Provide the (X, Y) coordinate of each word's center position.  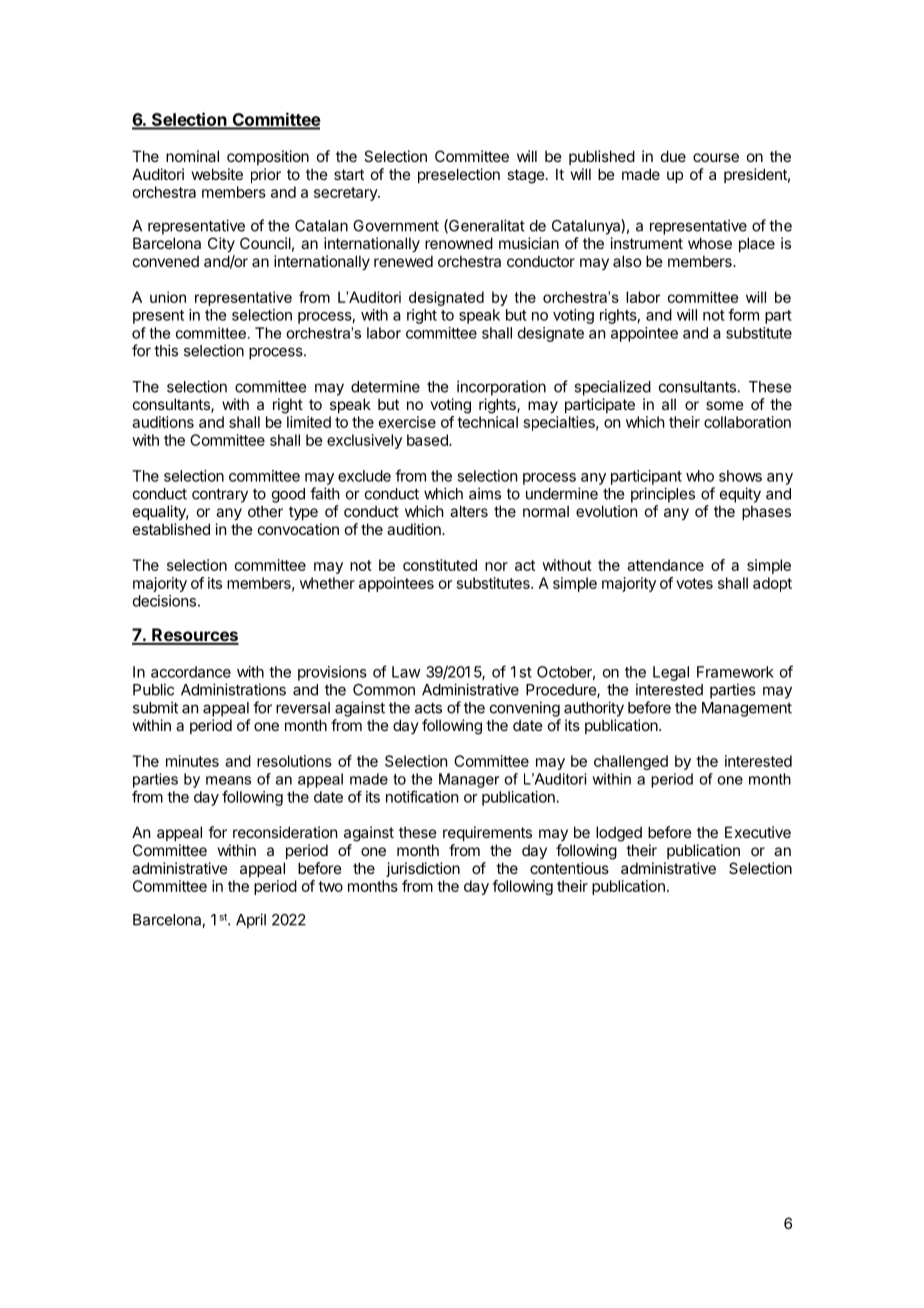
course (716, 157)
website (217, 174)
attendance (665, 565)
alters (469, 511)
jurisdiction (423, 869)
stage (526, 176)
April (251, 921)
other (265, 511)
